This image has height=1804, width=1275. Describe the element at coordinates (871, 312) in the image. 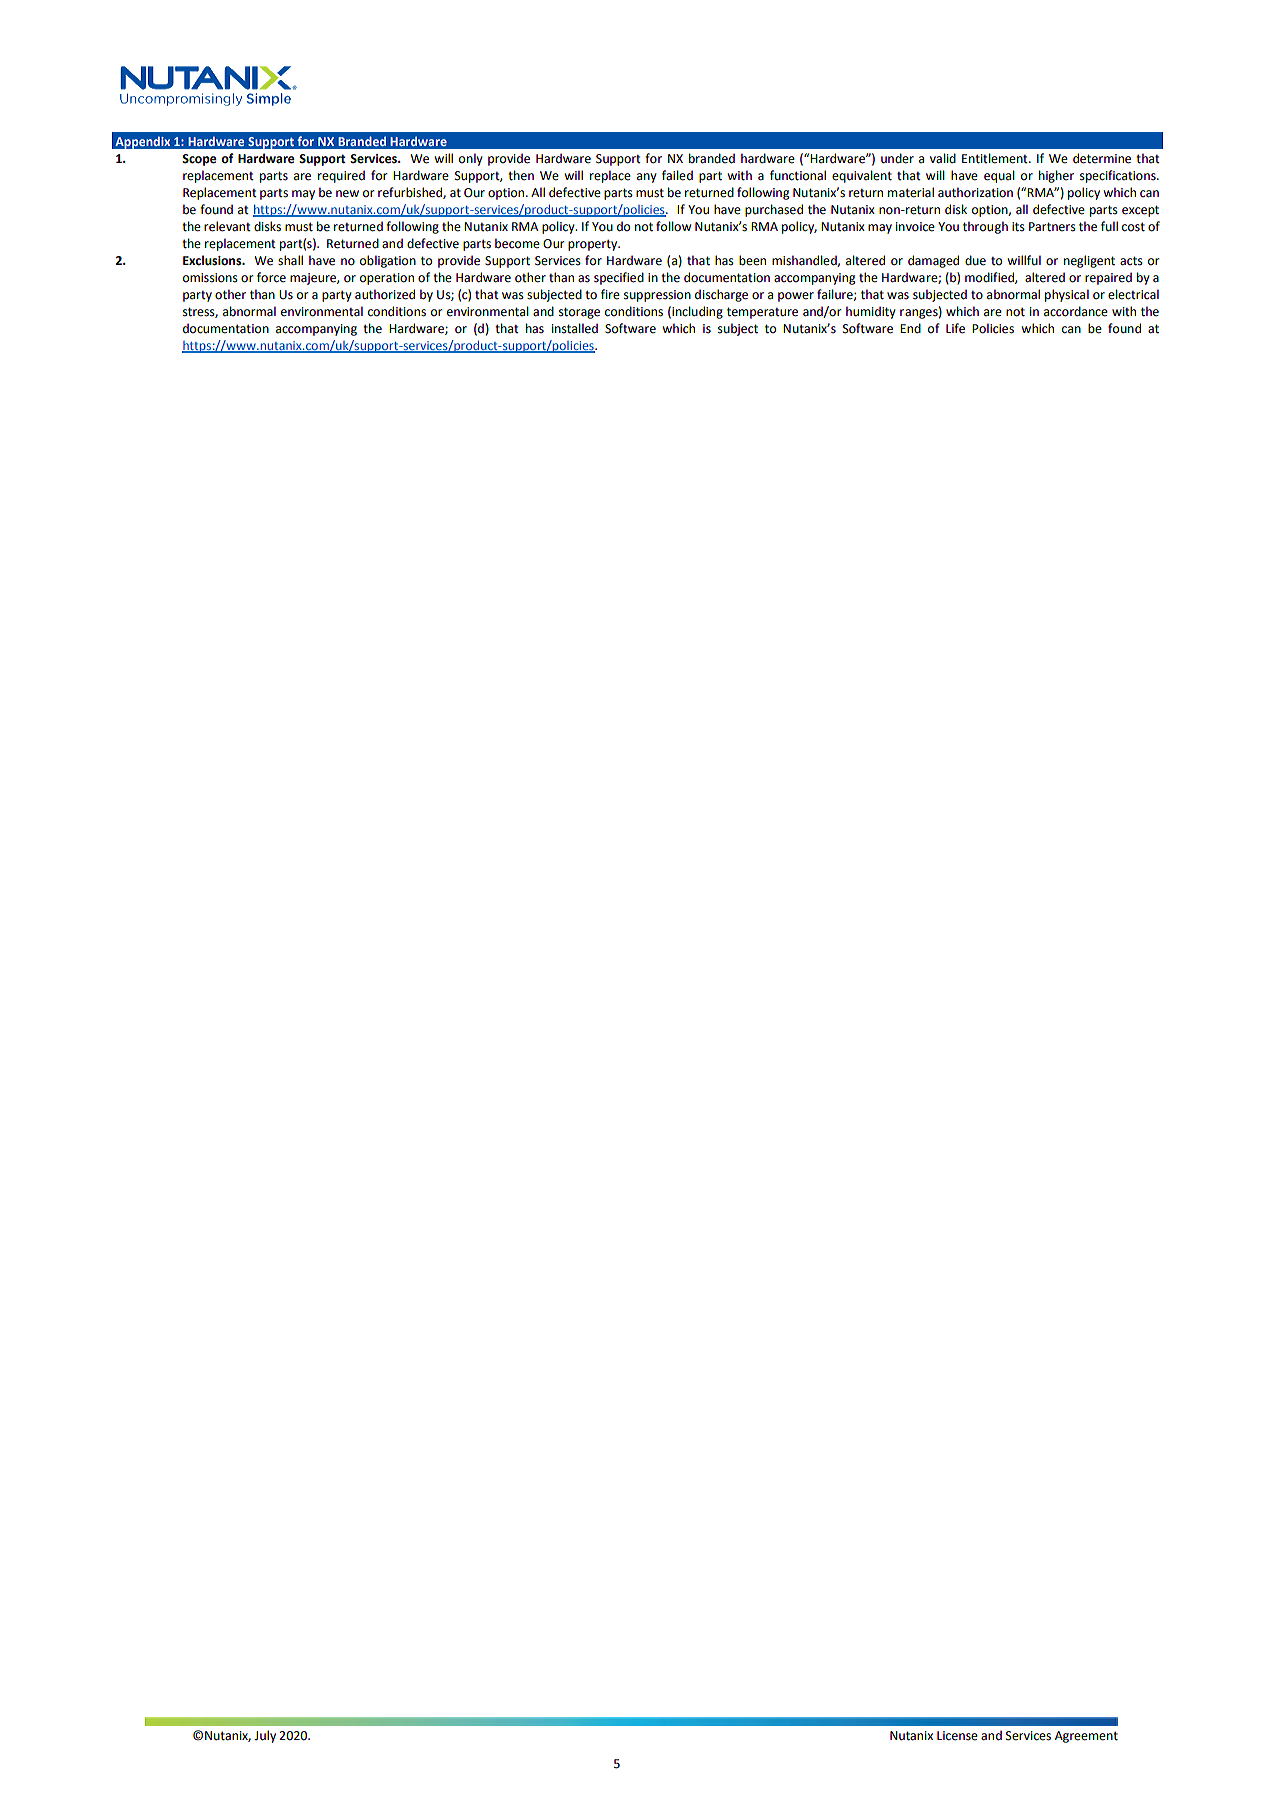

I see `humidity` at that location.
